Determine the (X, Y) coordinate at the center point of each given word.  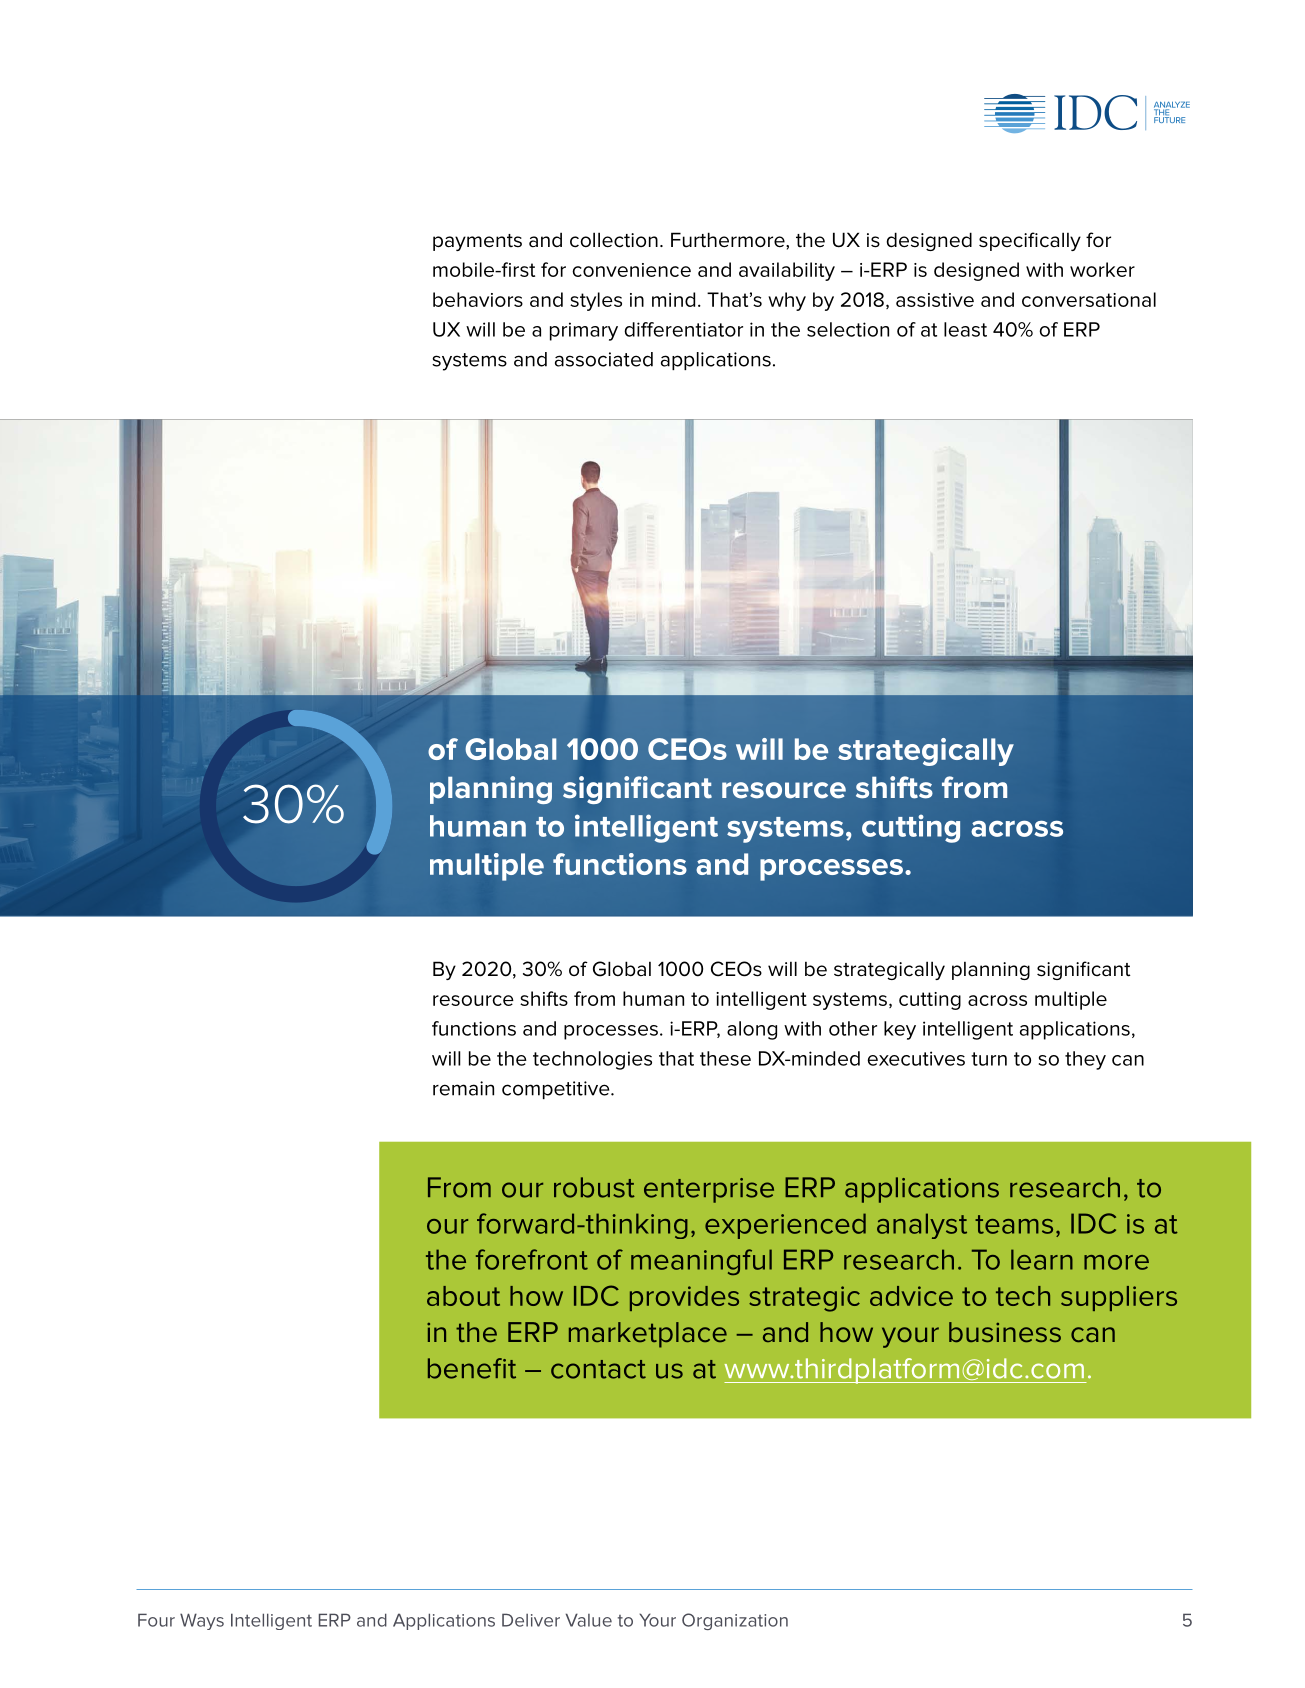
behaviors (478, 299)
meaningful (701, 1262)
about (463, 1296)
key (900, 1030)
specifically (1030, 241)
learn (1042, 1259)
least (965, 329)
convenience (631, 270)
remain (463, 1088)
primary (584, 331)
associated (604, 359)
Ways (202, 1621)
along (752, 1030)
